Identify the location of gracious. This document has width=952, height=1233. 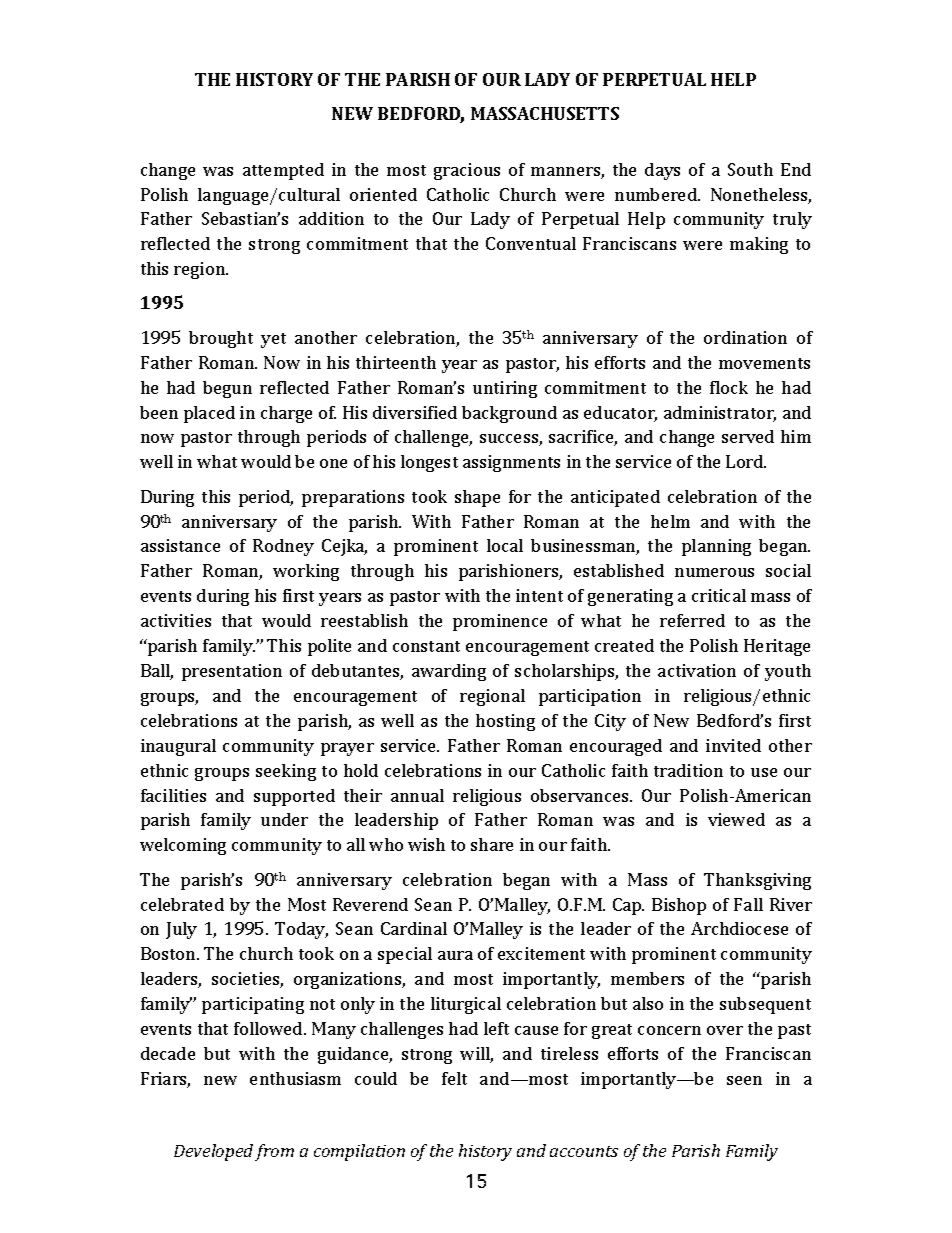
(467, 171).
